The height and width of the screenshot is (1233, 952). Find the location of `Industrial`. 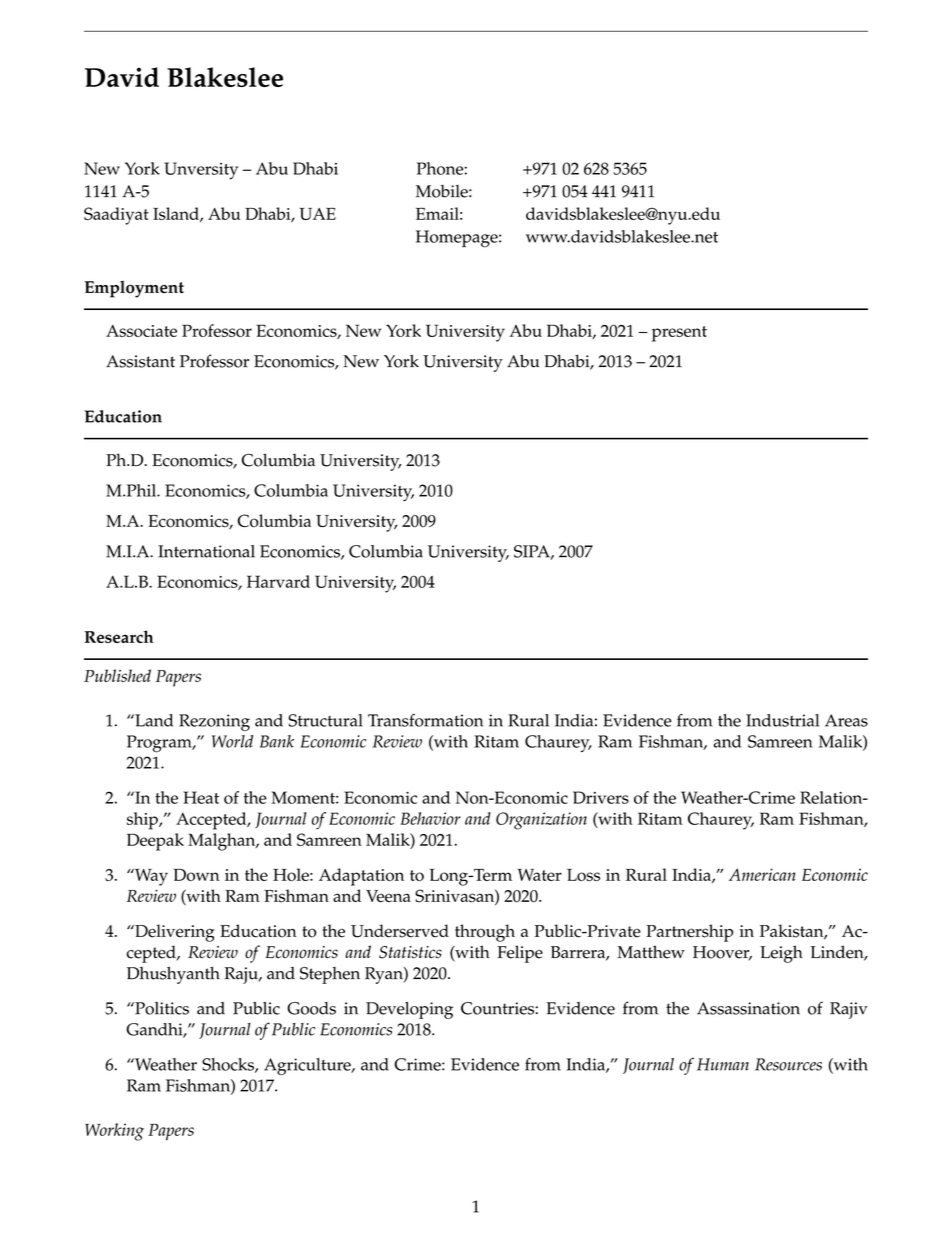

Industrial is located at coordinates (782, 720).
